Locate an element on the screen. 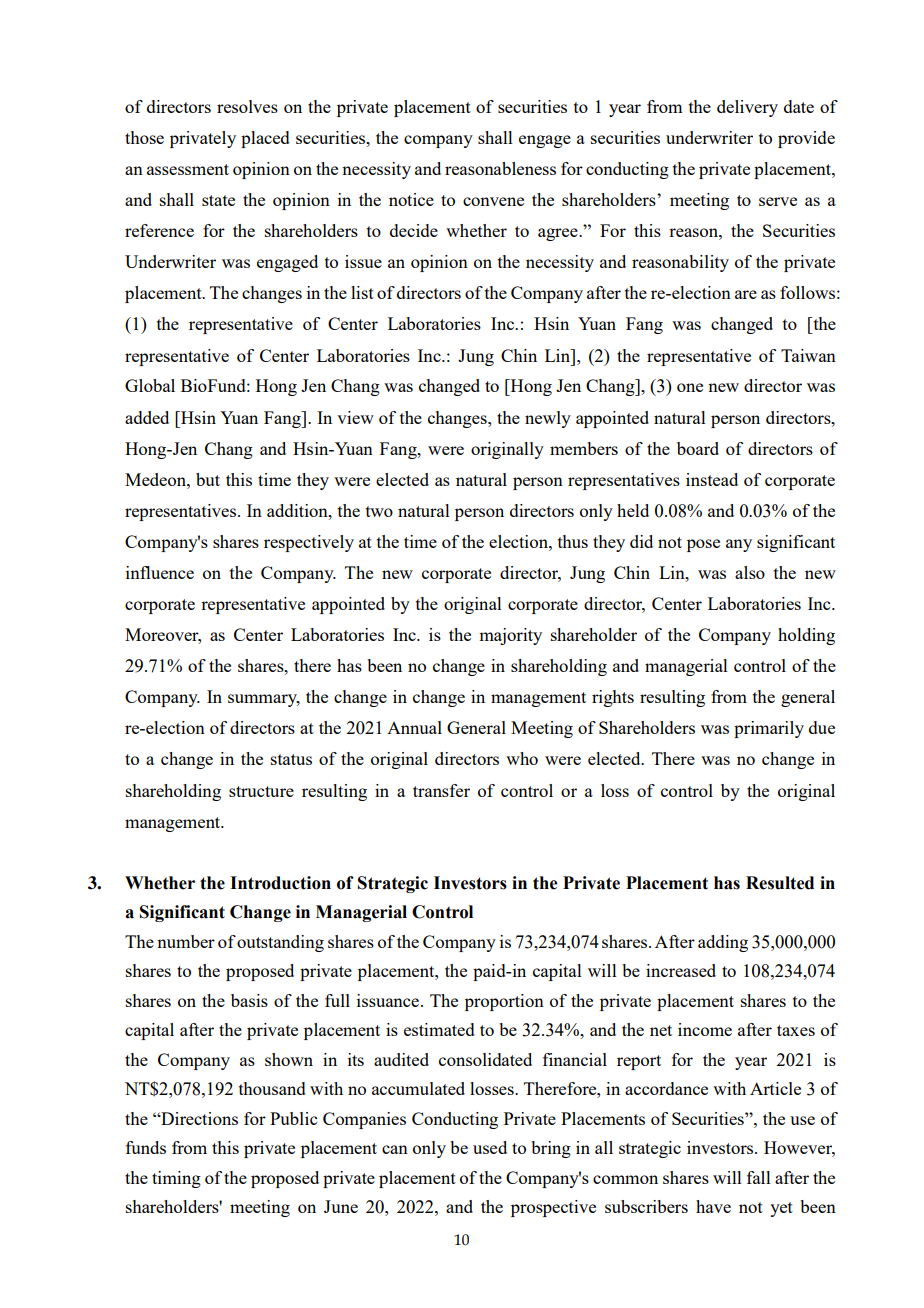  structure is located at coordinates (261, 791).
